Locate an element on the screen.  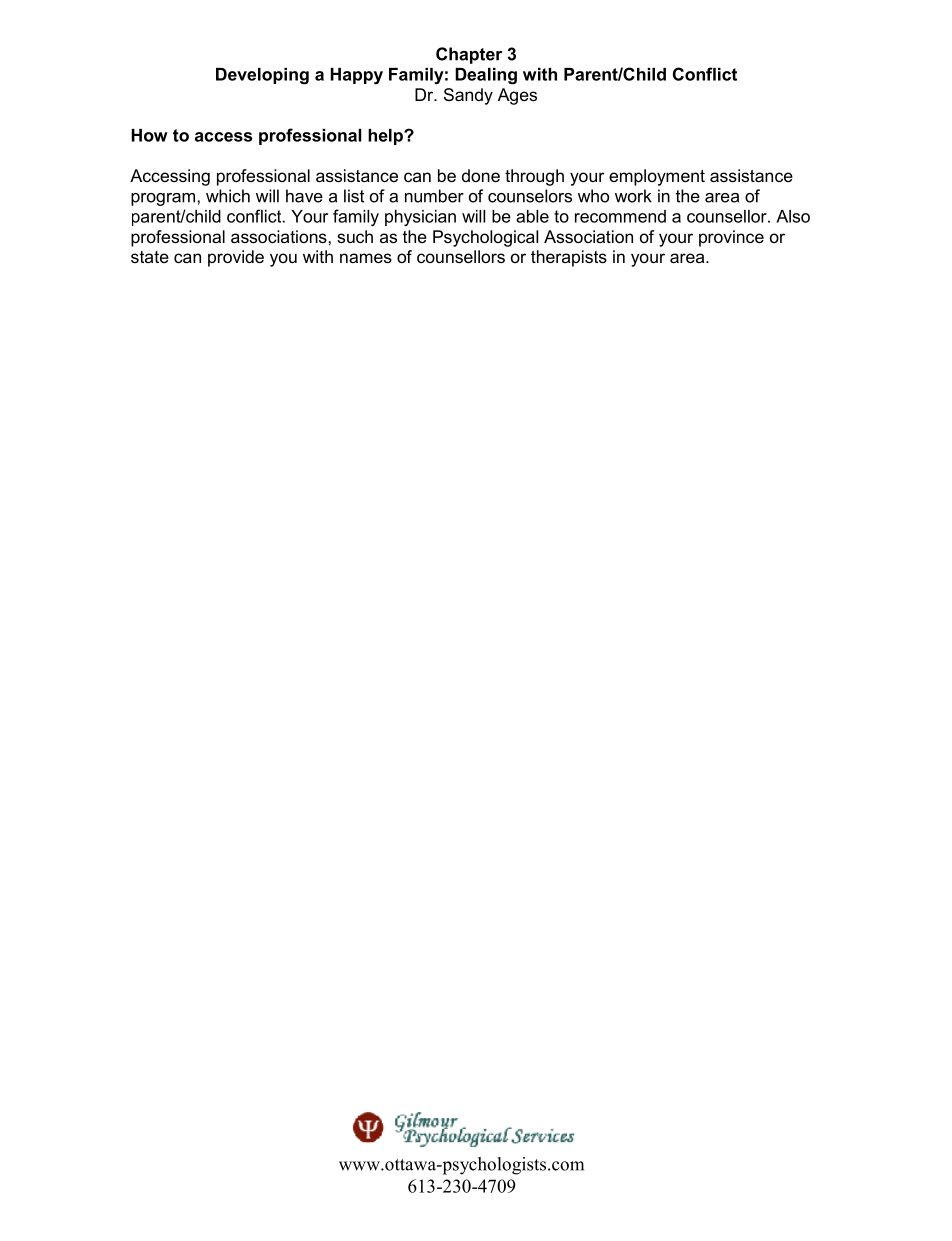
Sandy is located at coordinates (468, 96).
